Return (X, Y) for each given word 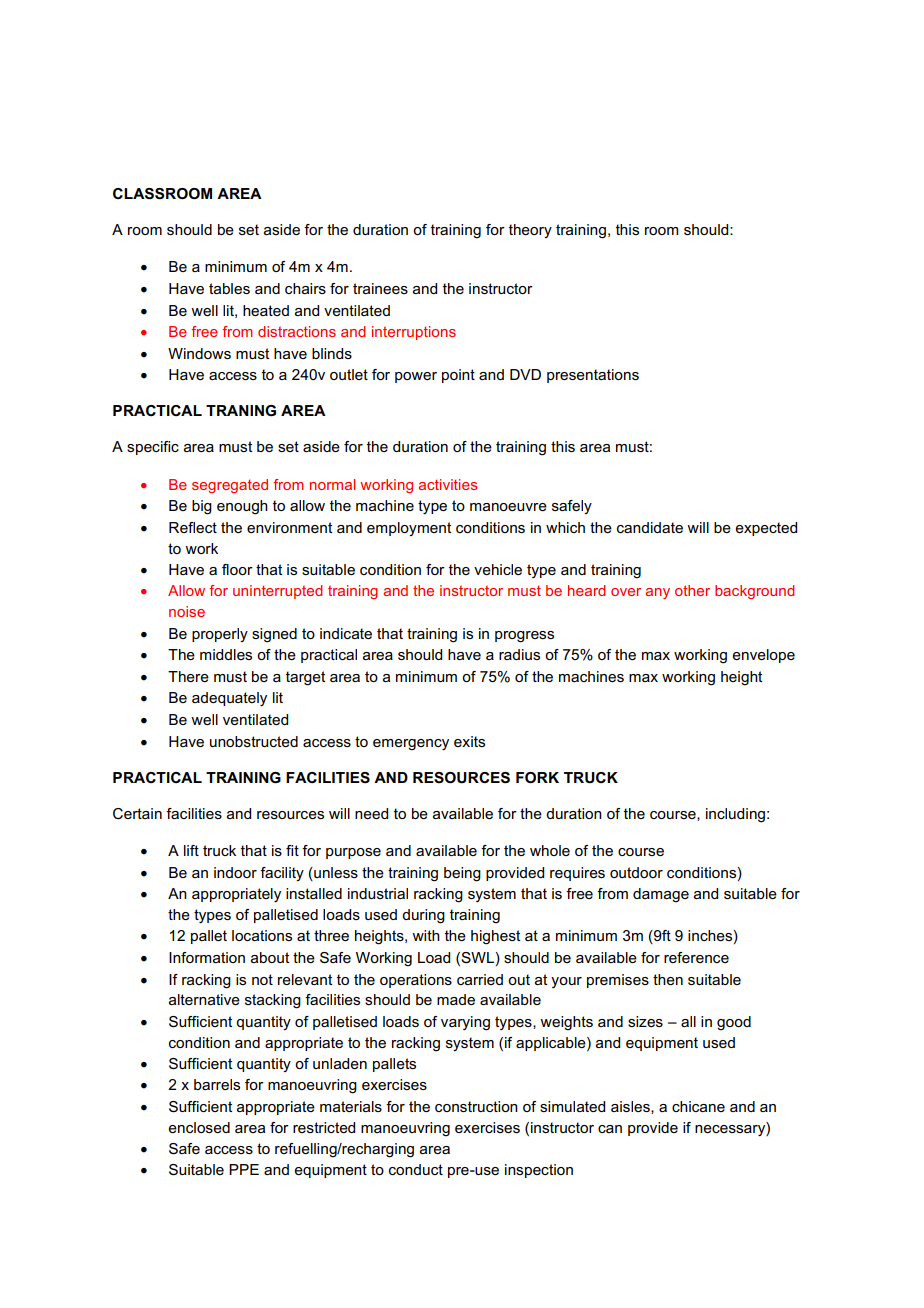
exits (469, 741)
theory (530, 231)
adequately (229, 699)
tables (229, 288)
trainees (380, 288)
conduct (416, 1169)
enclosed (199, 1127)
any (658, 593)
